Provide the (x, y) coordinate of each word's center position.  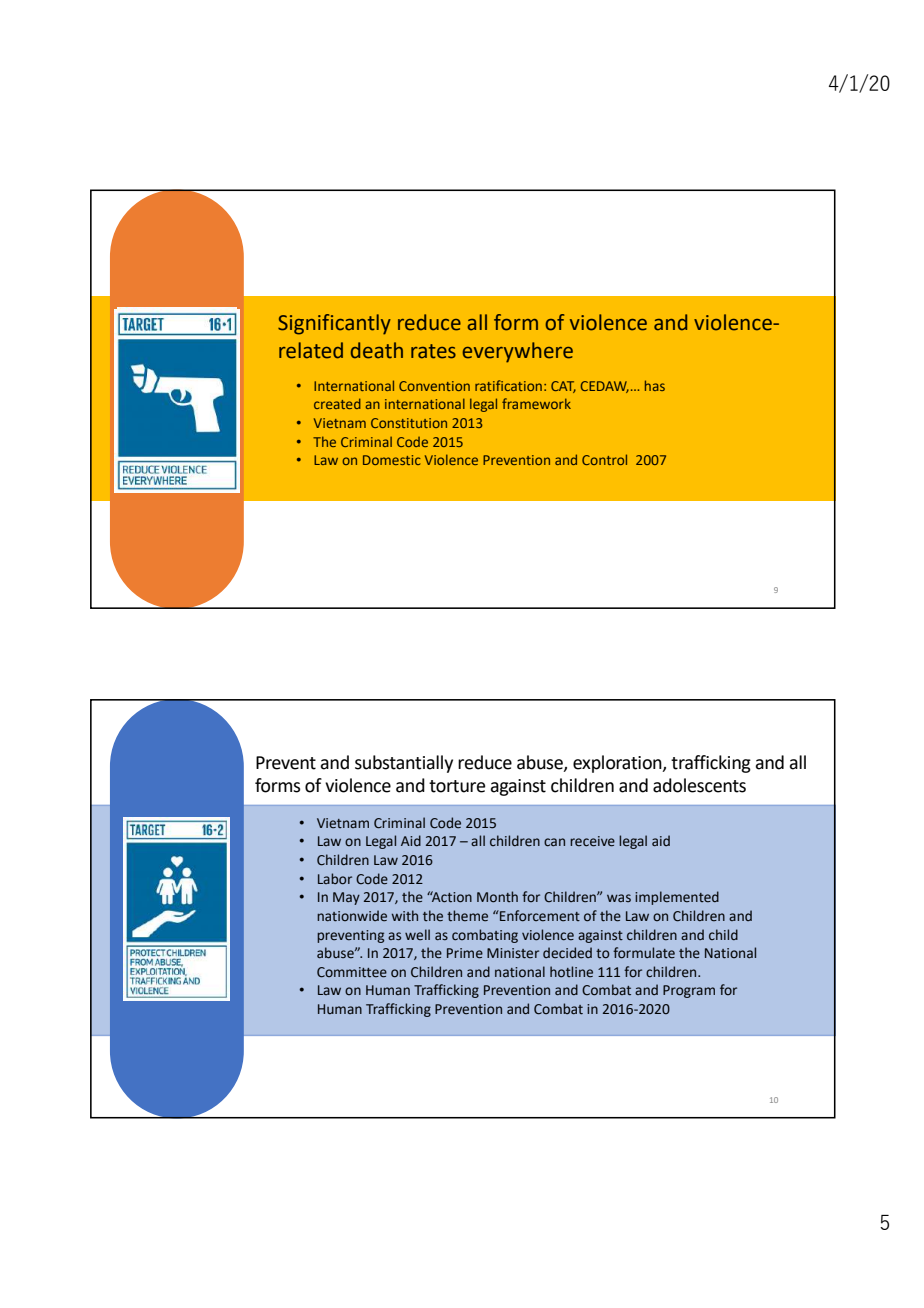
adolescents (699, 785)
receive (592, 841)
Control (604, 459)
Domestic (392, 460)
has (655, 385)
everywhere (517, 352)
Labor (335, 879)
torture (457, 786)
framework (536, 403)
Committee (352, 972)
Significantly (334, 324)
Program (689, 991)
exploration (618, 764)
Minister (513, 953)
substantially (404, 764)
